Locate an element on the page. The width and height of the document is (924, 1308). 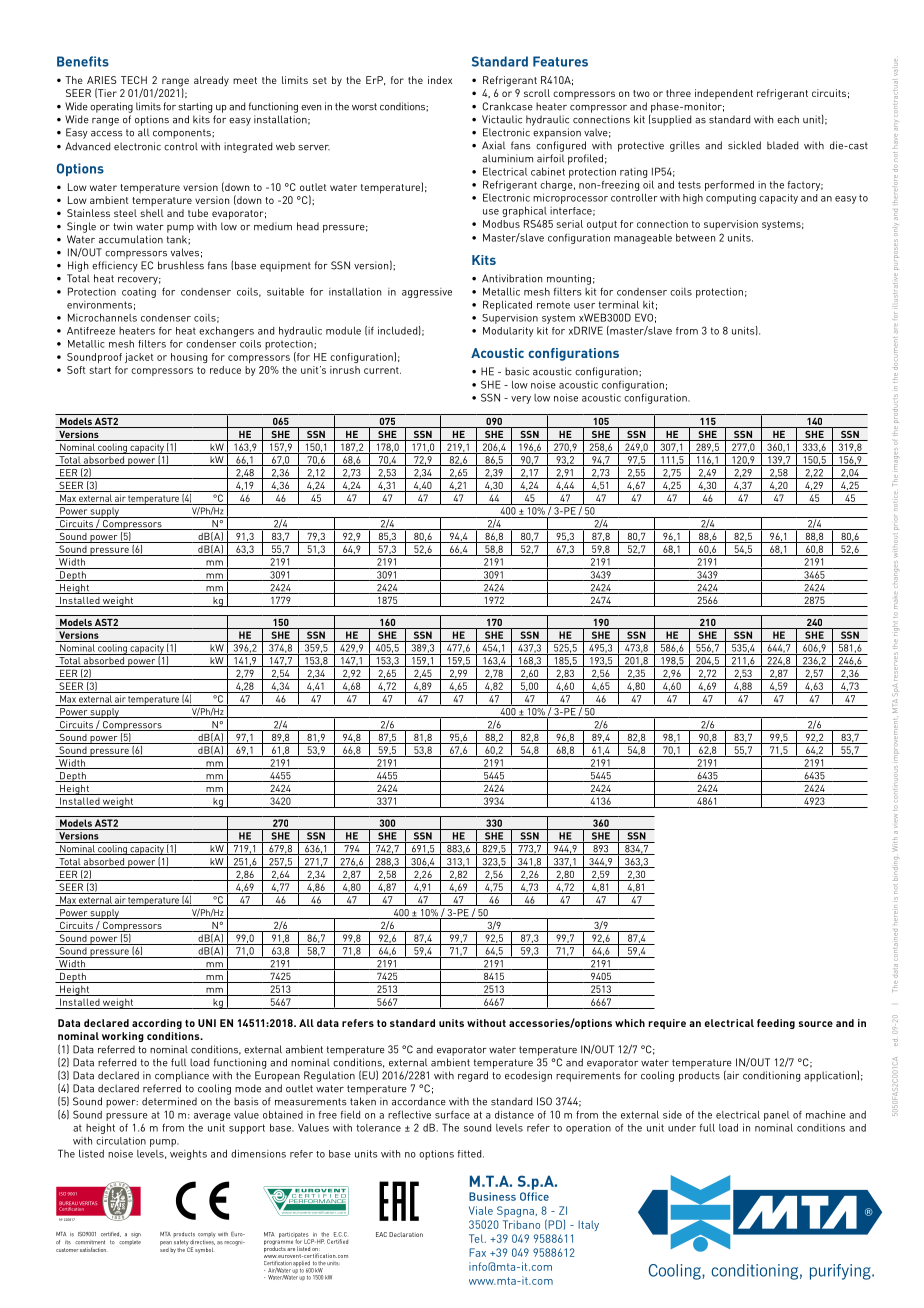
TECH is located at coordinates (134, 80).
